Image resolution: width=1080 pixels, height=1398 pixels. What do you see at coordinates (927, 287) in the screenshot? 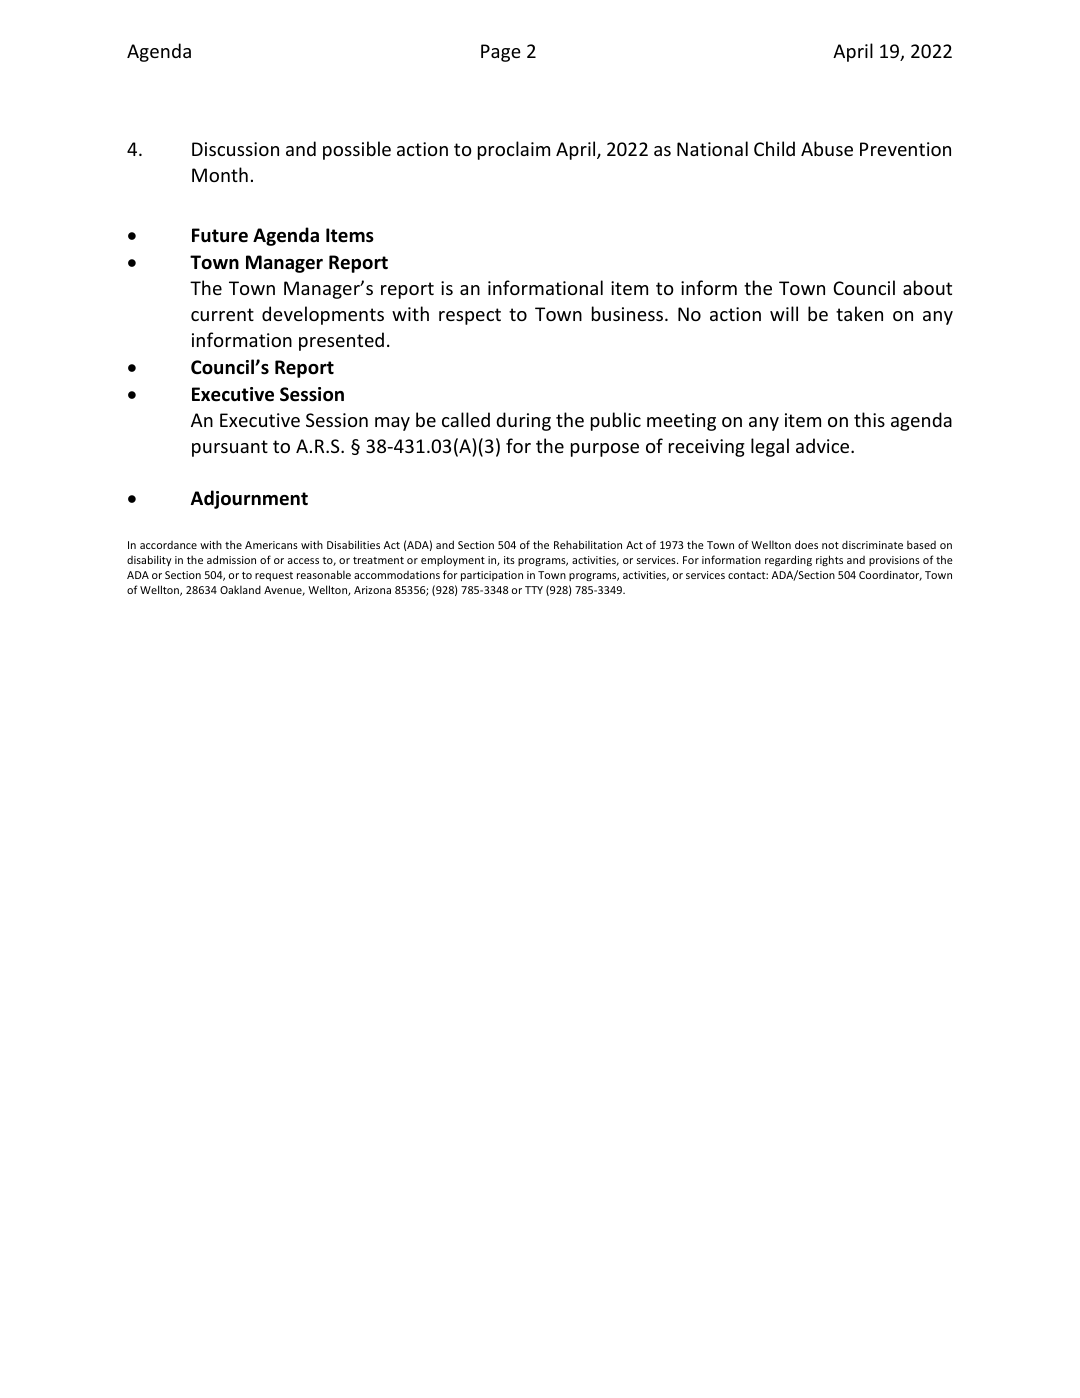
I see `about` at bounding box center [927, 287].
